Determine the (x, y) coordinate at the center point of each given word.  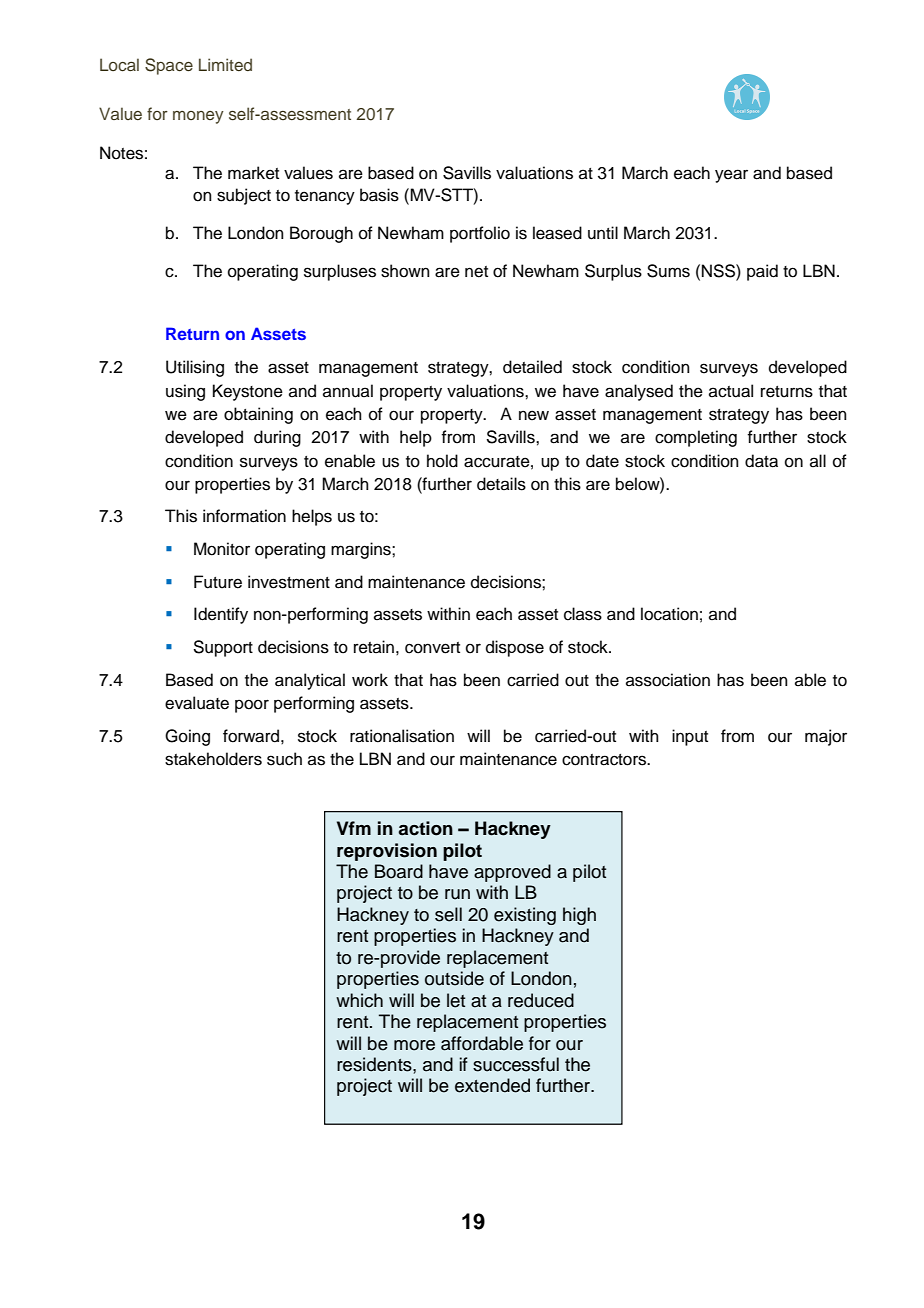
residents (375, 1064)
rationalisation (402, 736)
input (690, 737)
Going (187, 737)
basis (379, 195)
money (198, 117)
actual (731, 391)
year (731, 176)
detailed (532, 367)
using (185, 392)
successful (516, 1064)
